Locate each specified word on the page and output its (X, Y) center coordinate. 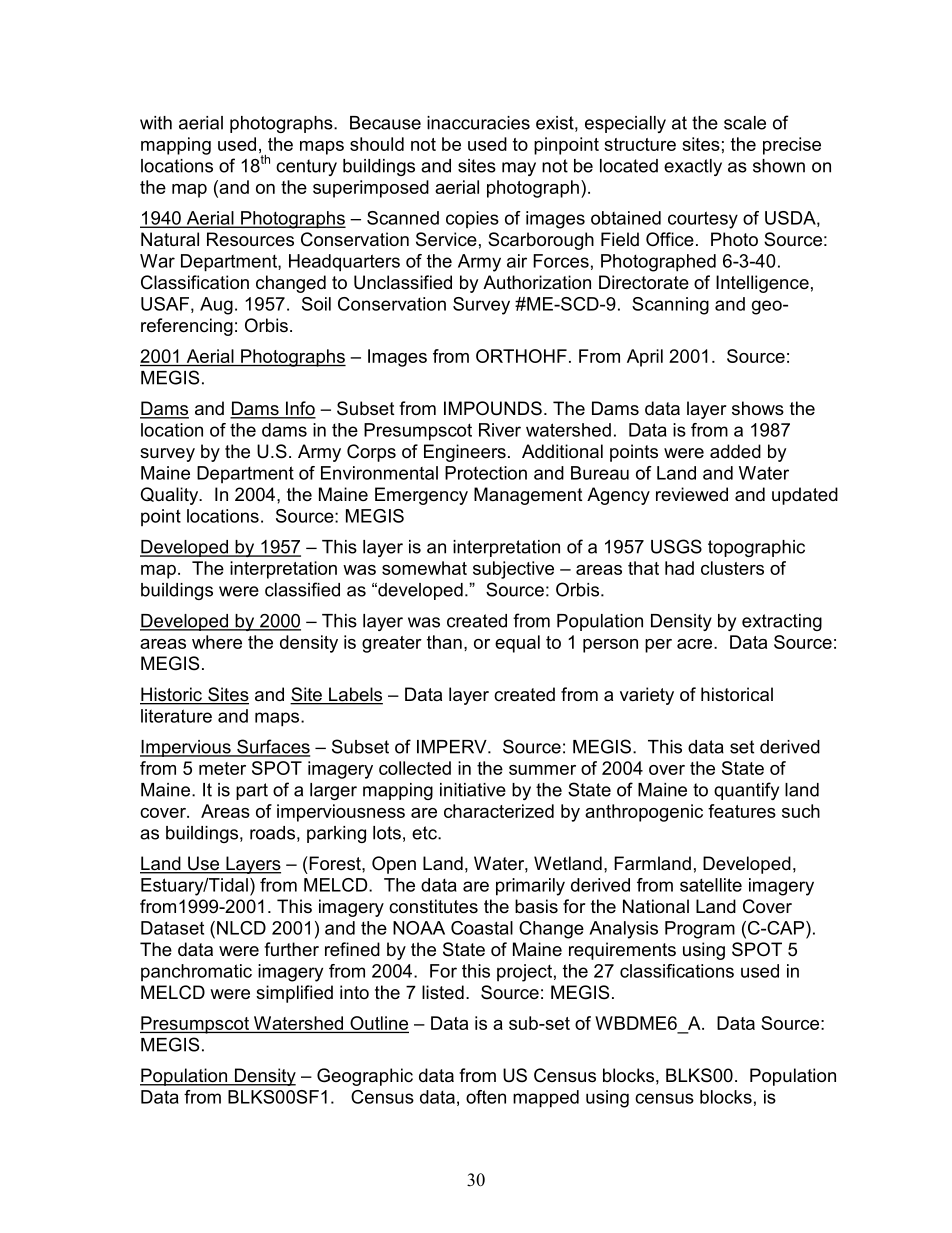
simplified (294, 994)
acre (696, 644)
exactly (693, 167)
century (306, 167)
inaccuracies (478, 123)
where (217, 642)
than (444, 642)
